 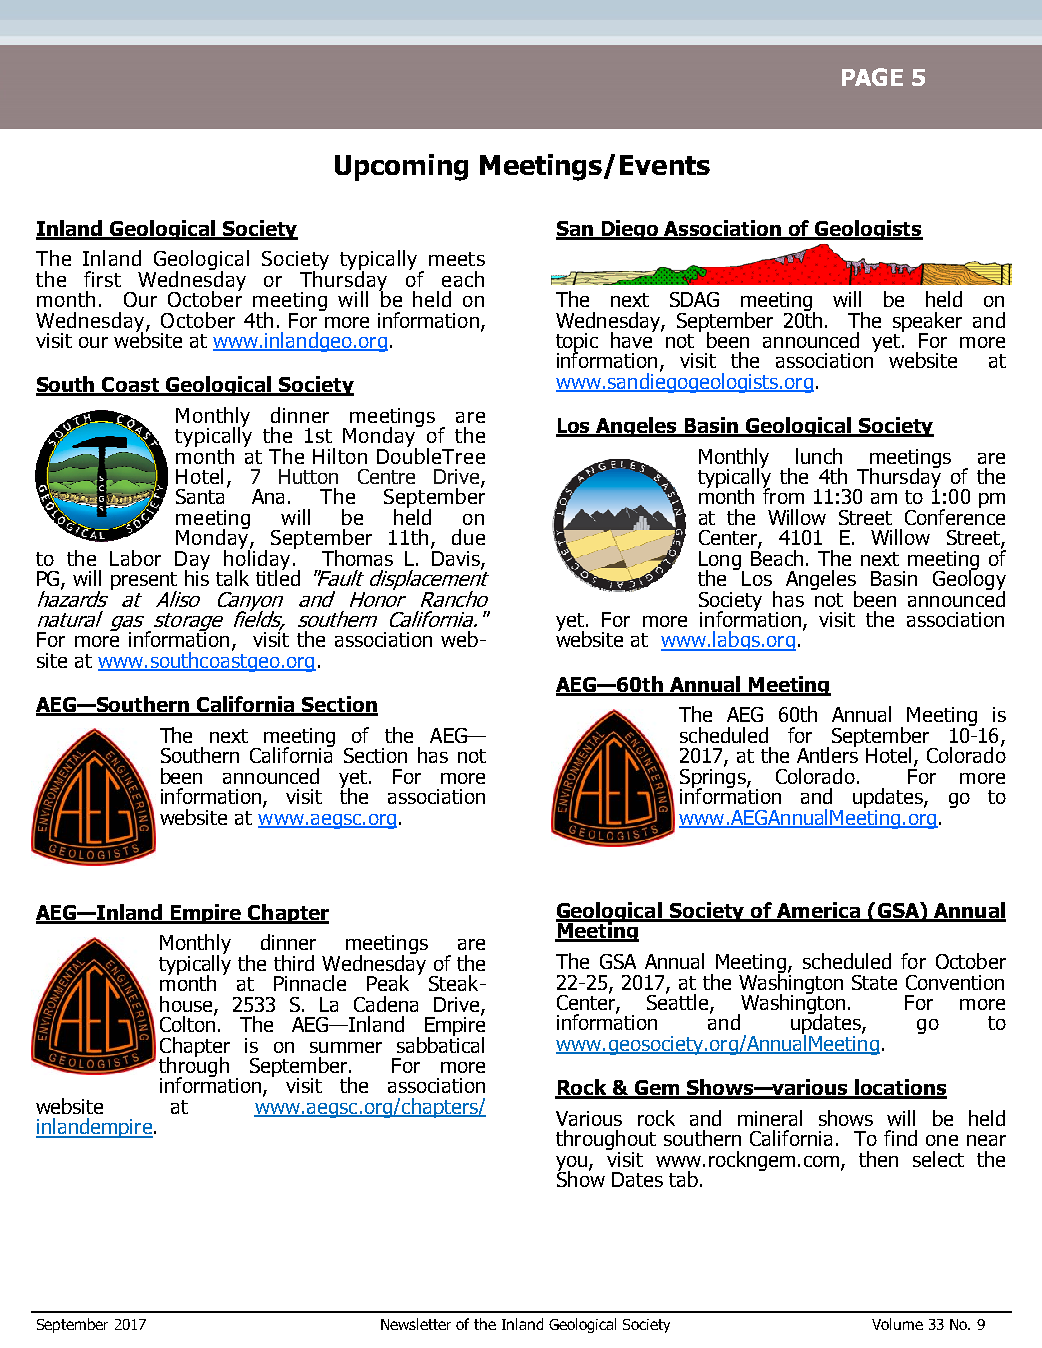 What do you see at coordinates (401, 167) in the screenshot?
I see `Upcoming` at bounding box center [401, 167].
